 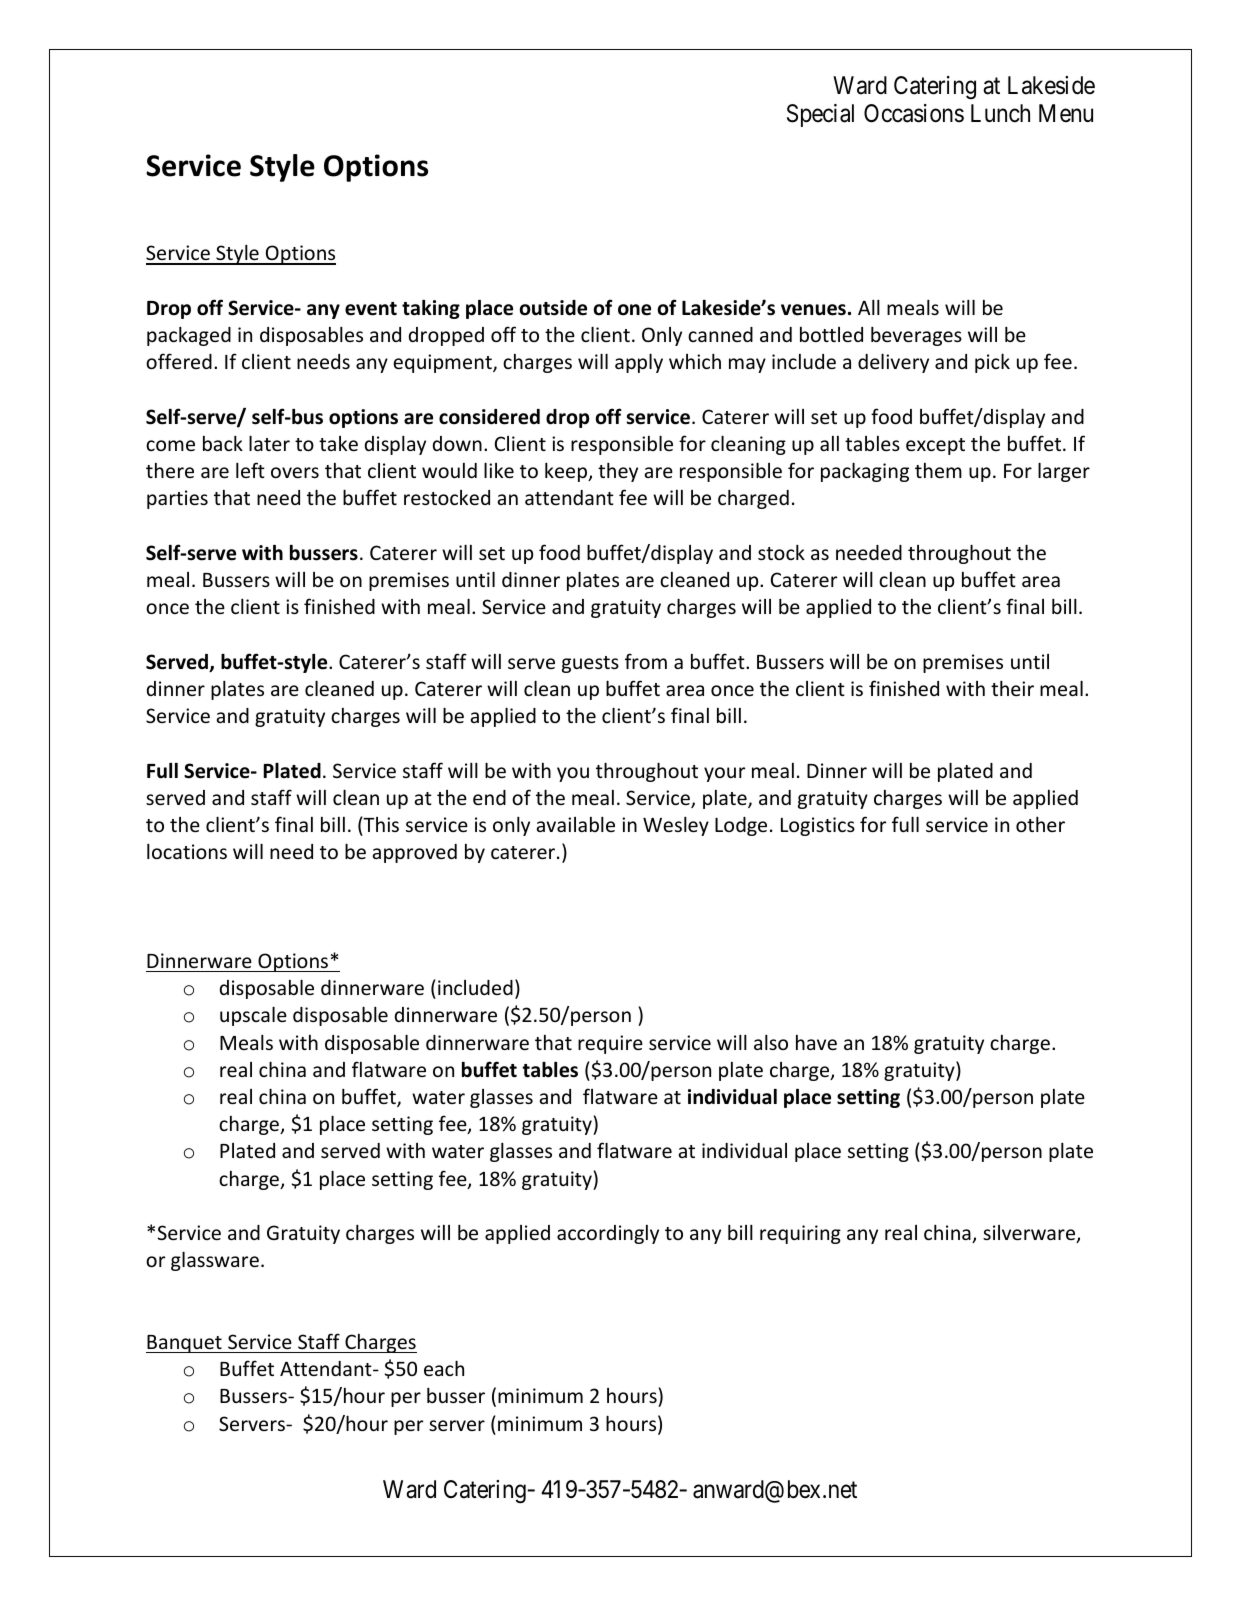 I want to click on Banquet, so click(x=185, y=1344).
